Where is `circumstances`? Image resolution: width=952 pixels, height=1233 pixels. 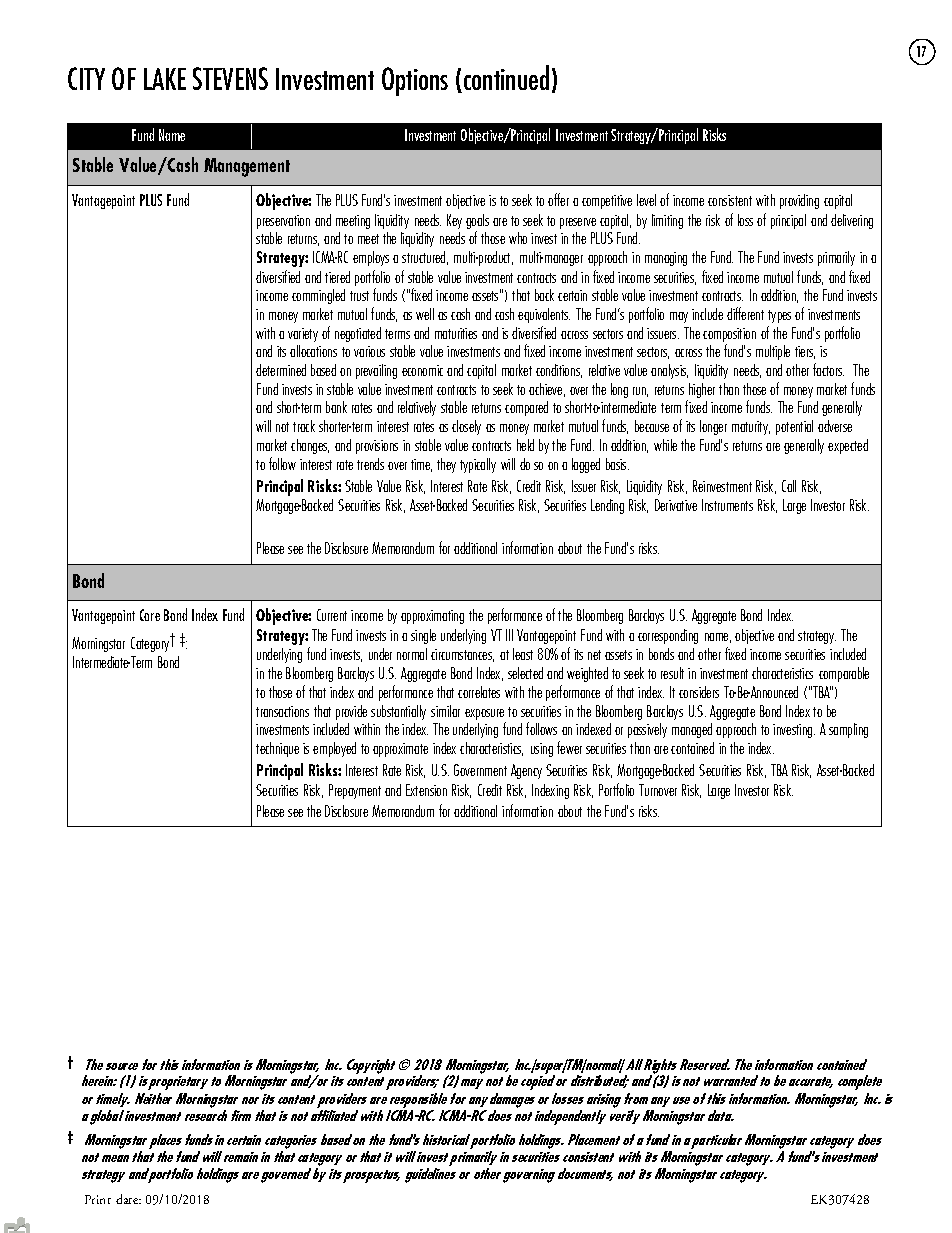
circumstances is located at coordinates (462, 655).
